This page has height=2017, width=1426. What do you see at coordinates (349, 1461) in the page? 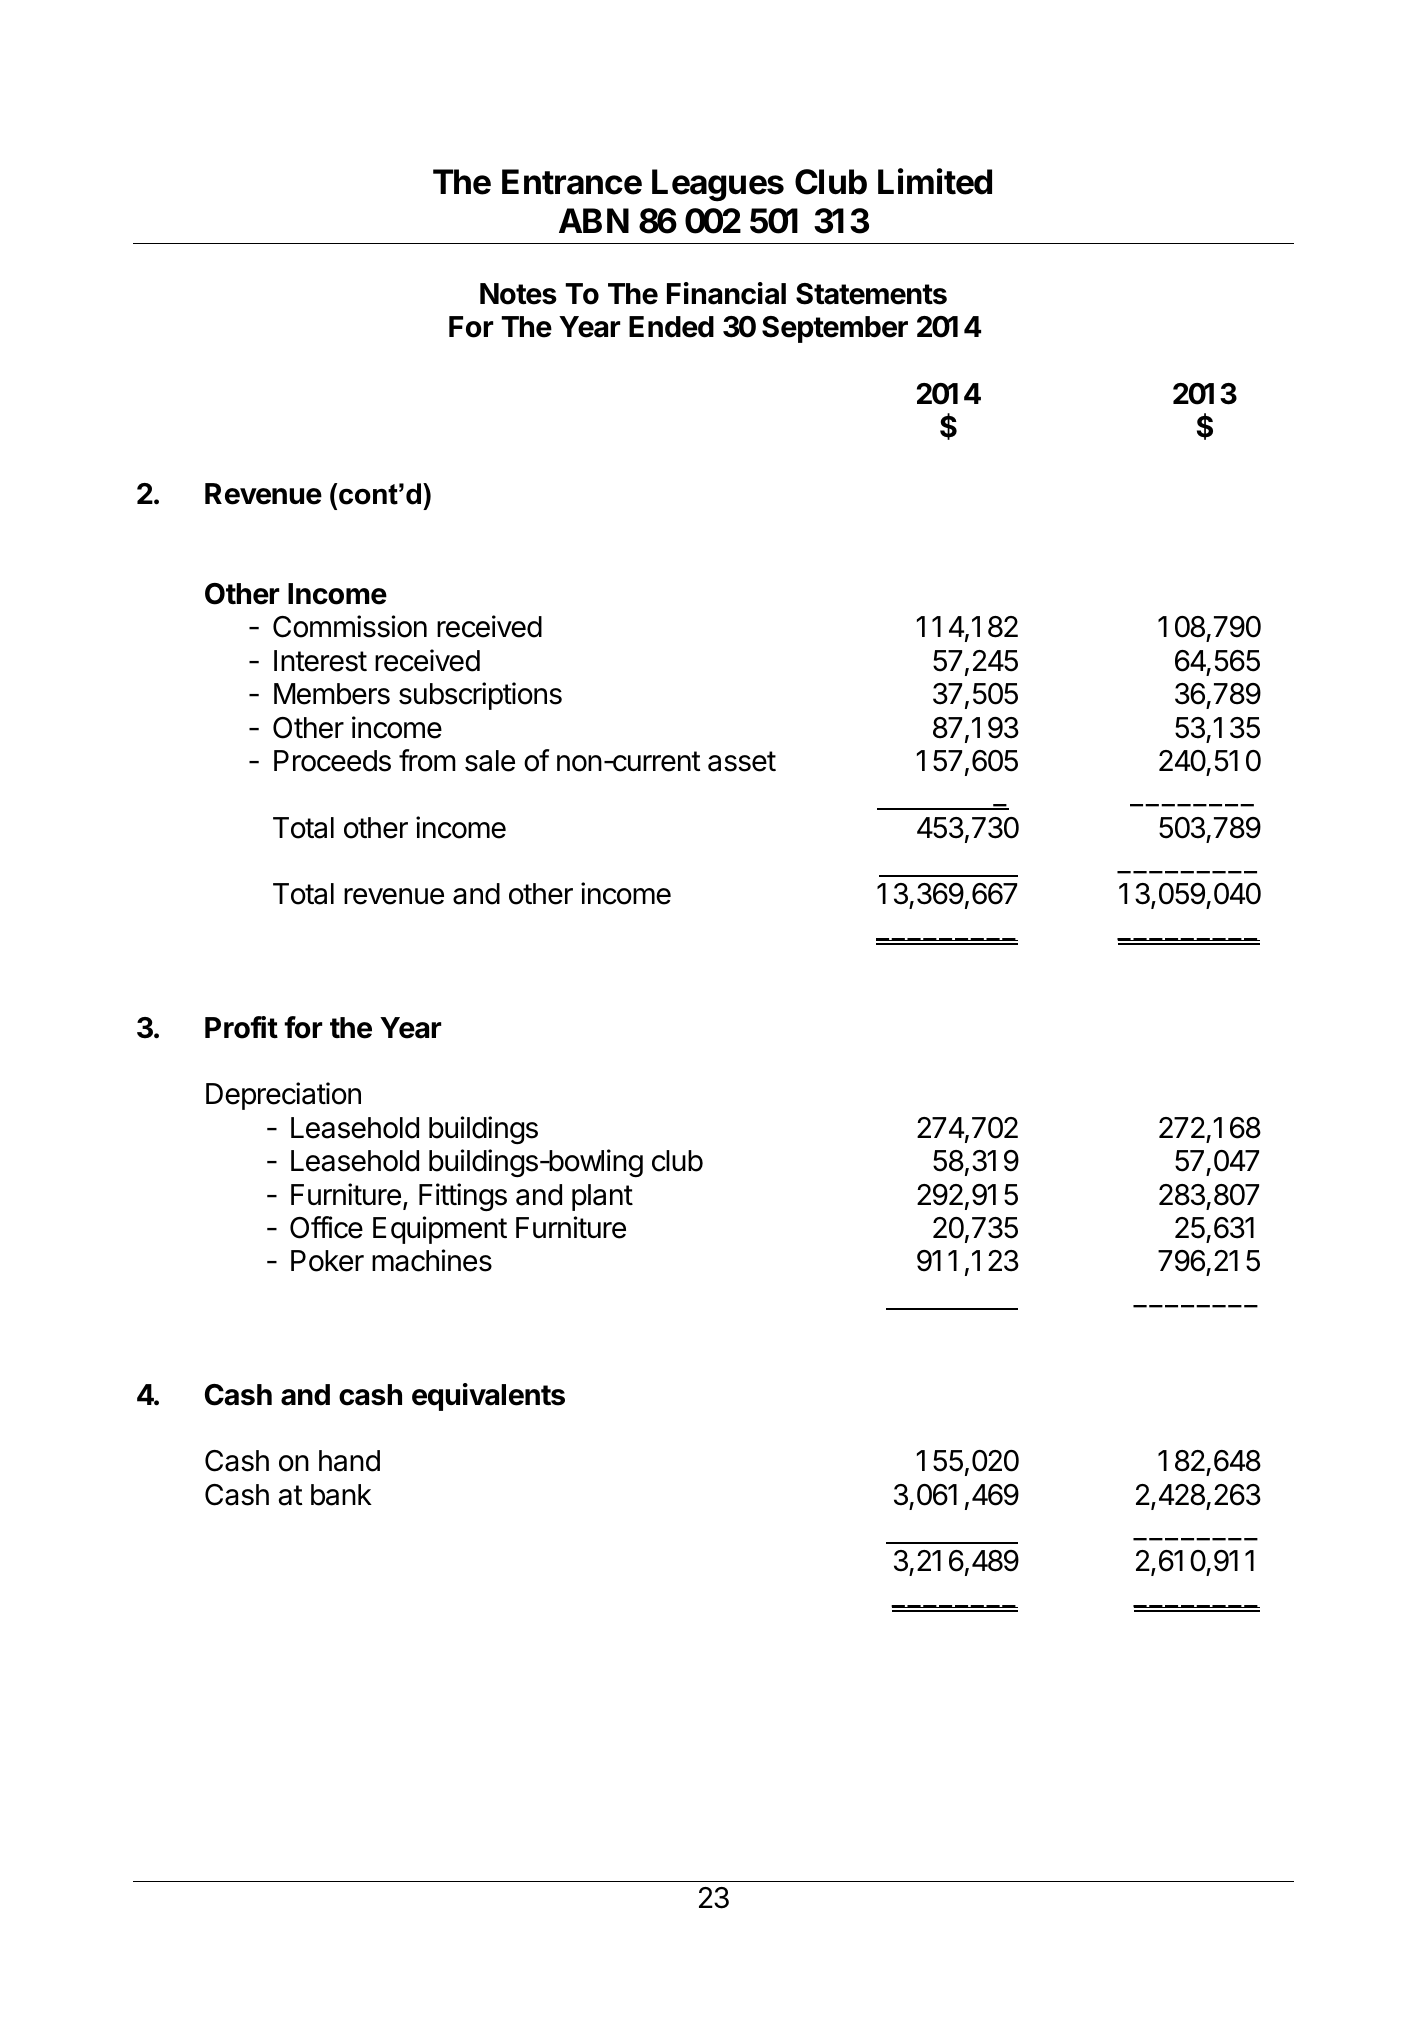
I see `hand` at bounding box center [349, 1461].
